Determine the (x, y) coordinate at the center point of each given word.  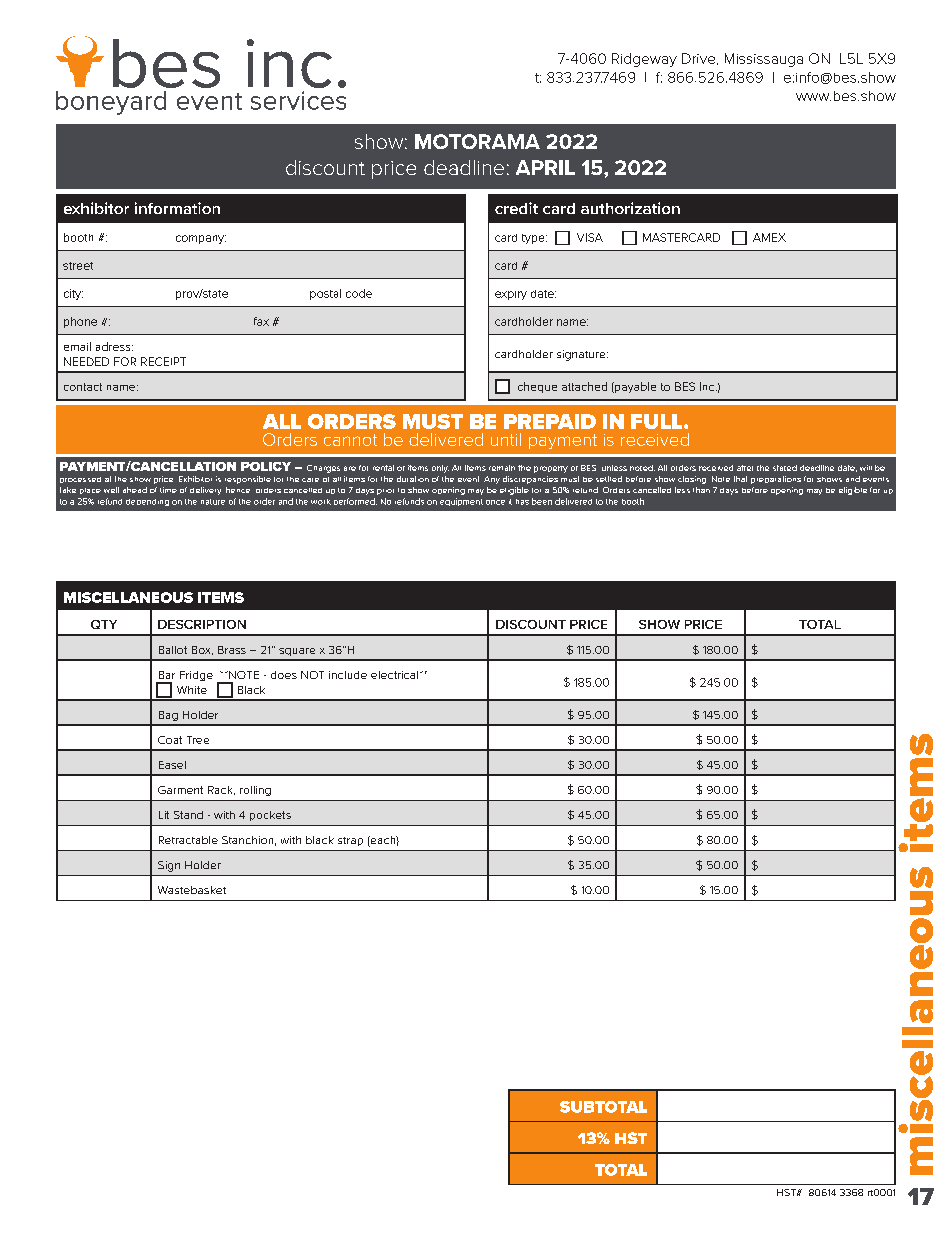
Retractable (188, 840)
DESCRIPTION (202, 624)
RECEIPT (163, 361)
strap (350, 841)
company (201, 239)
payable (634, 387)
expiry (511, 295)
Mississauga (764, 60)
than (701, 490)
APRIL (545, 167)
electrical (394, 675)
